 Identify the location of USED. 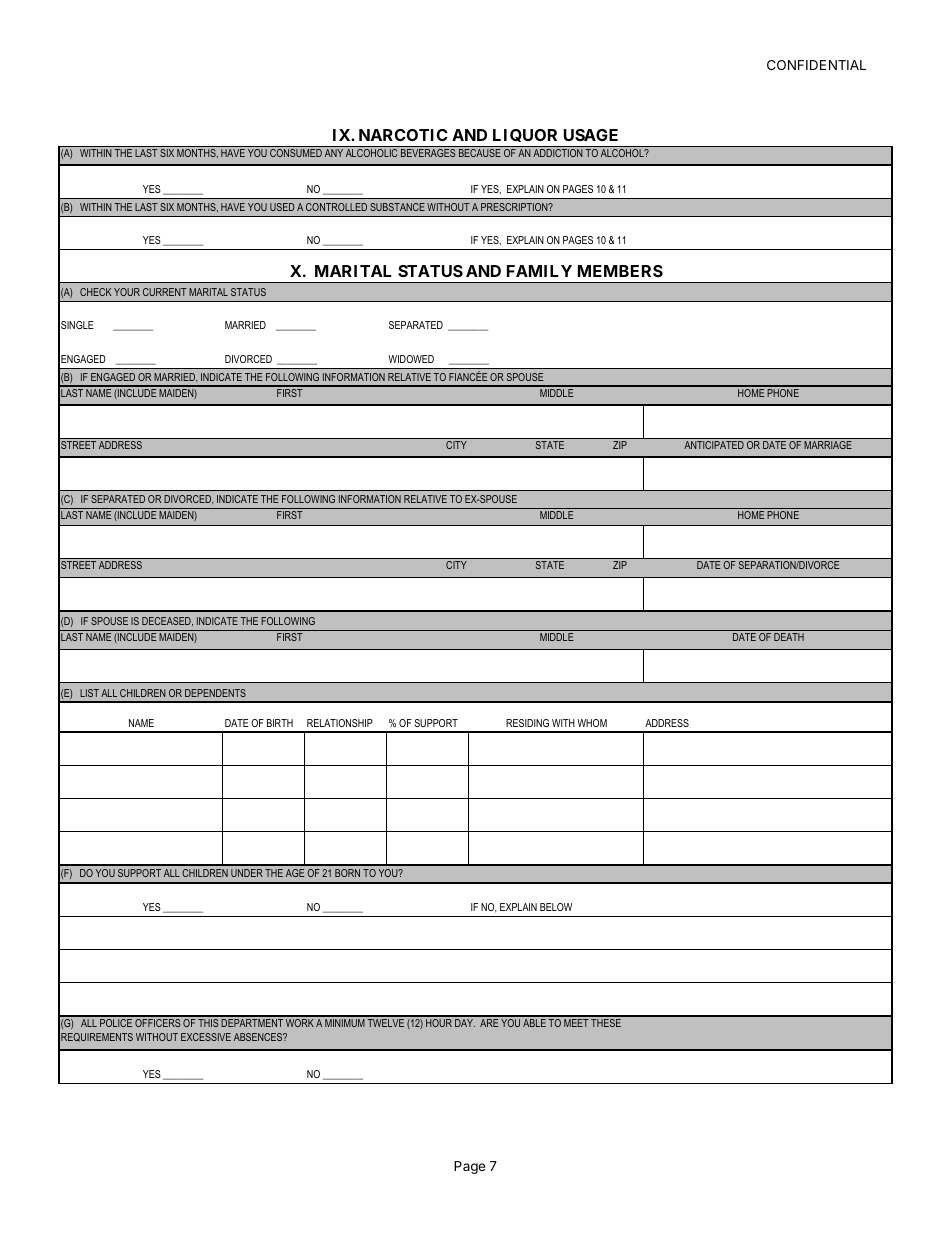
(282, 207).
